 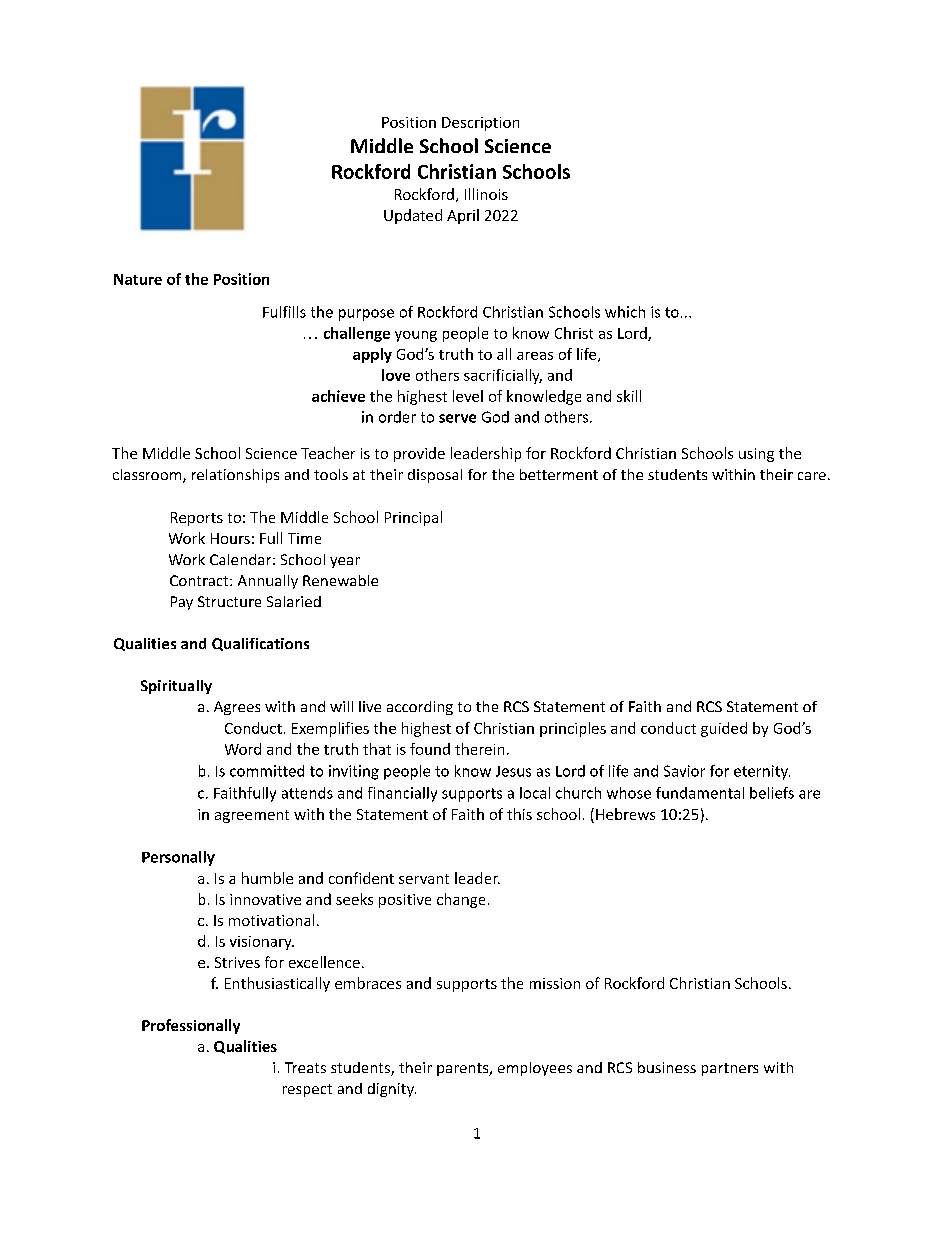 I want to click on relationships, so click(x=235, y=476).
